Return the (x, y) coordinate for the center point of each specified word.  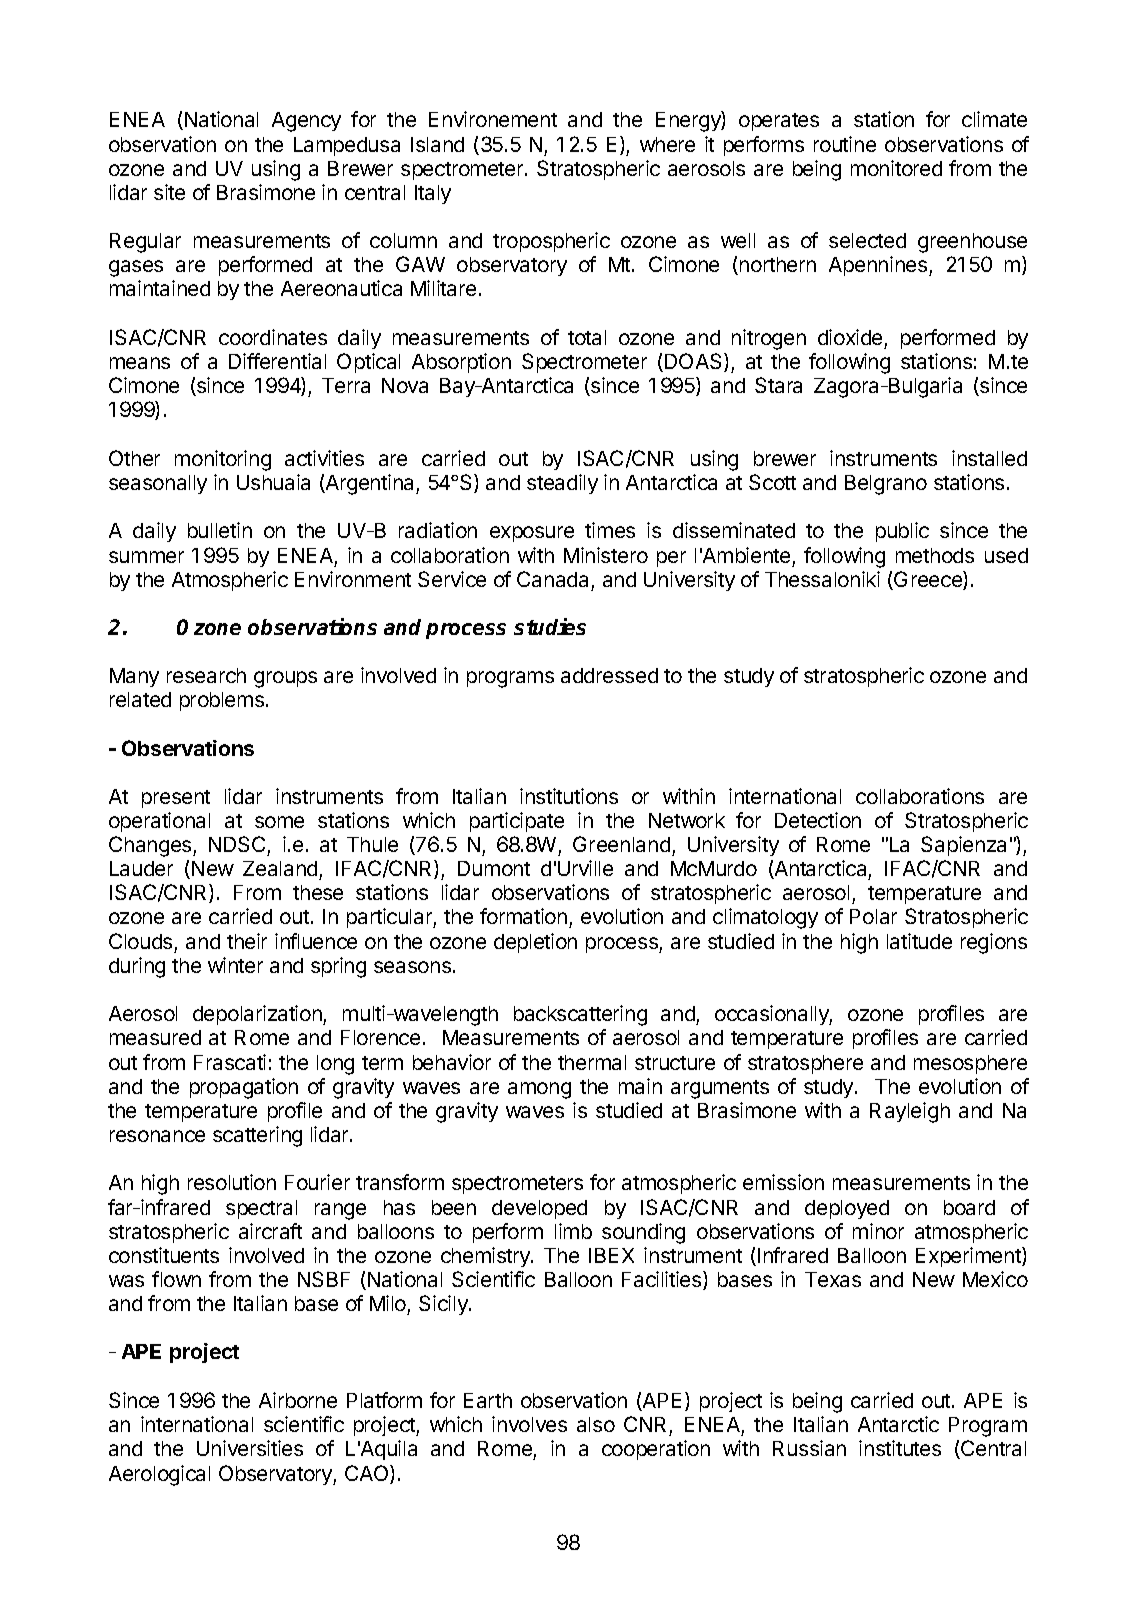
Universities (250, 1448)
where (667, 144)
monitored (896, 168)
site (169, 192)
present (176, 799)
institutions (569, 796)
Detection (818, 820)
